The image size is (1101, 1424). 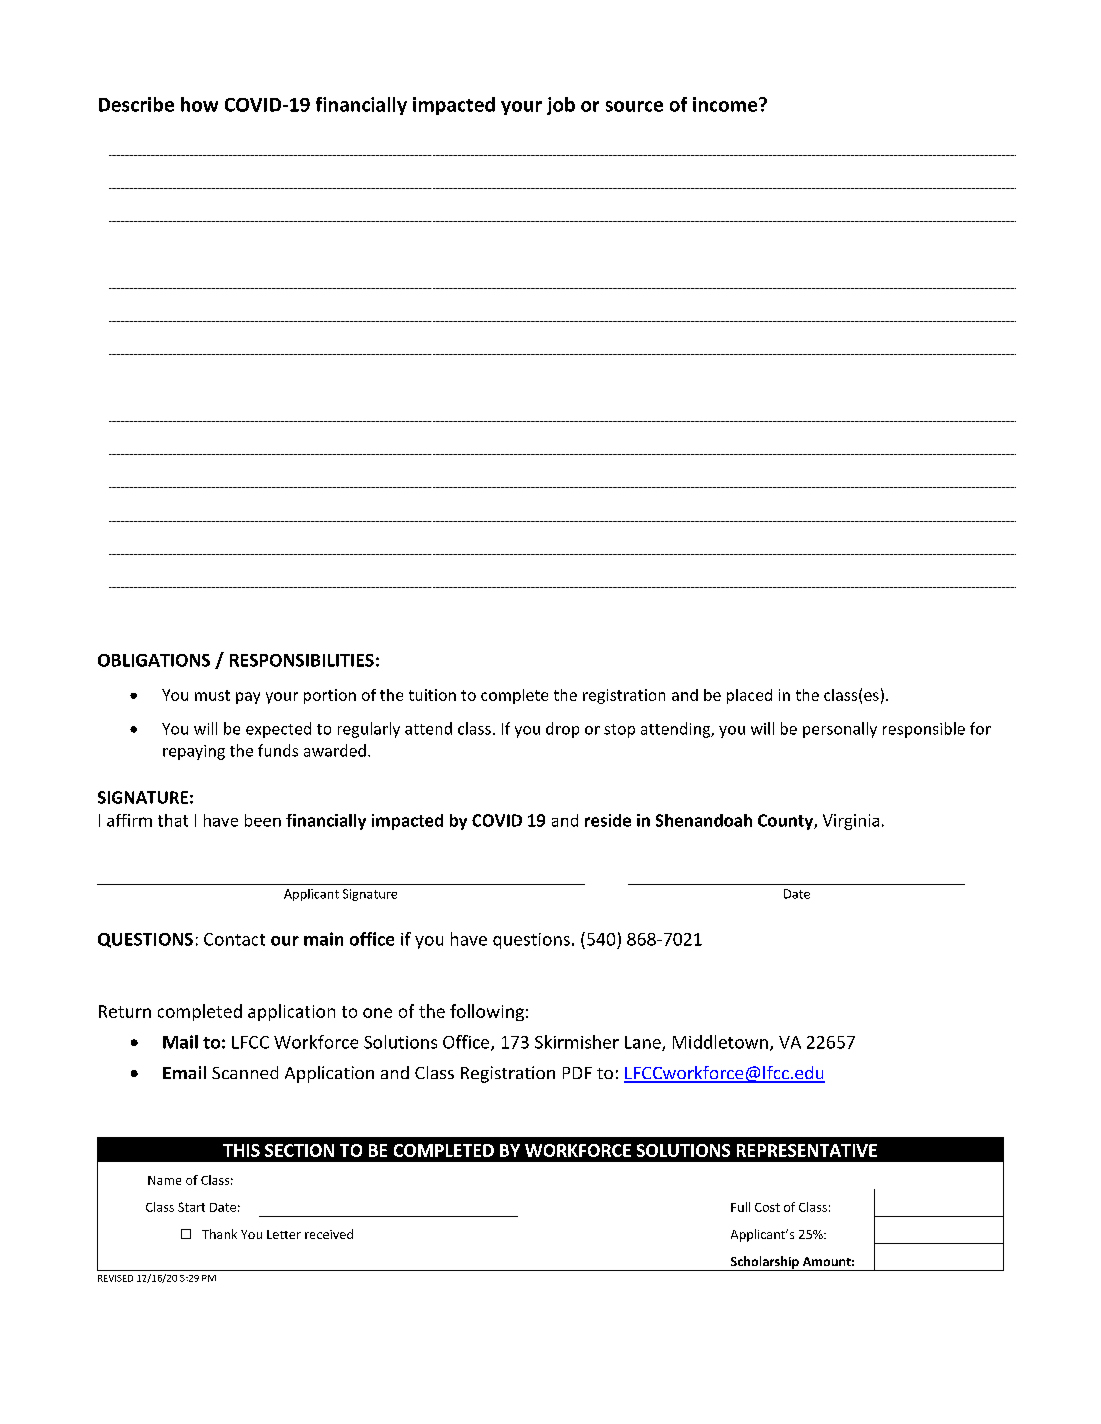 I want to click on job, so click(x=561, y=106).
